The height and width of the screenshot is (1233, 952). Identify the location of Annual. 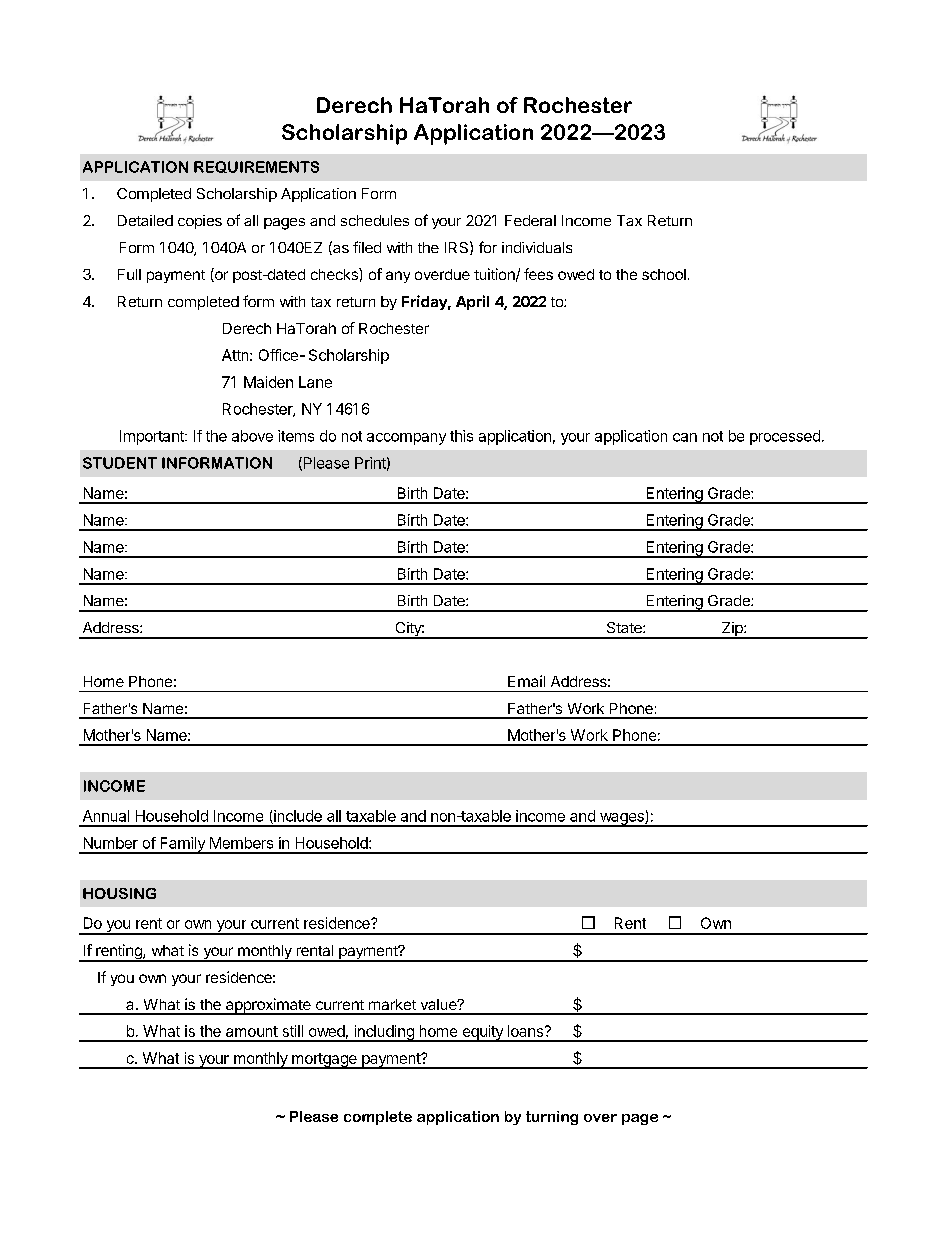
(106, 816).
